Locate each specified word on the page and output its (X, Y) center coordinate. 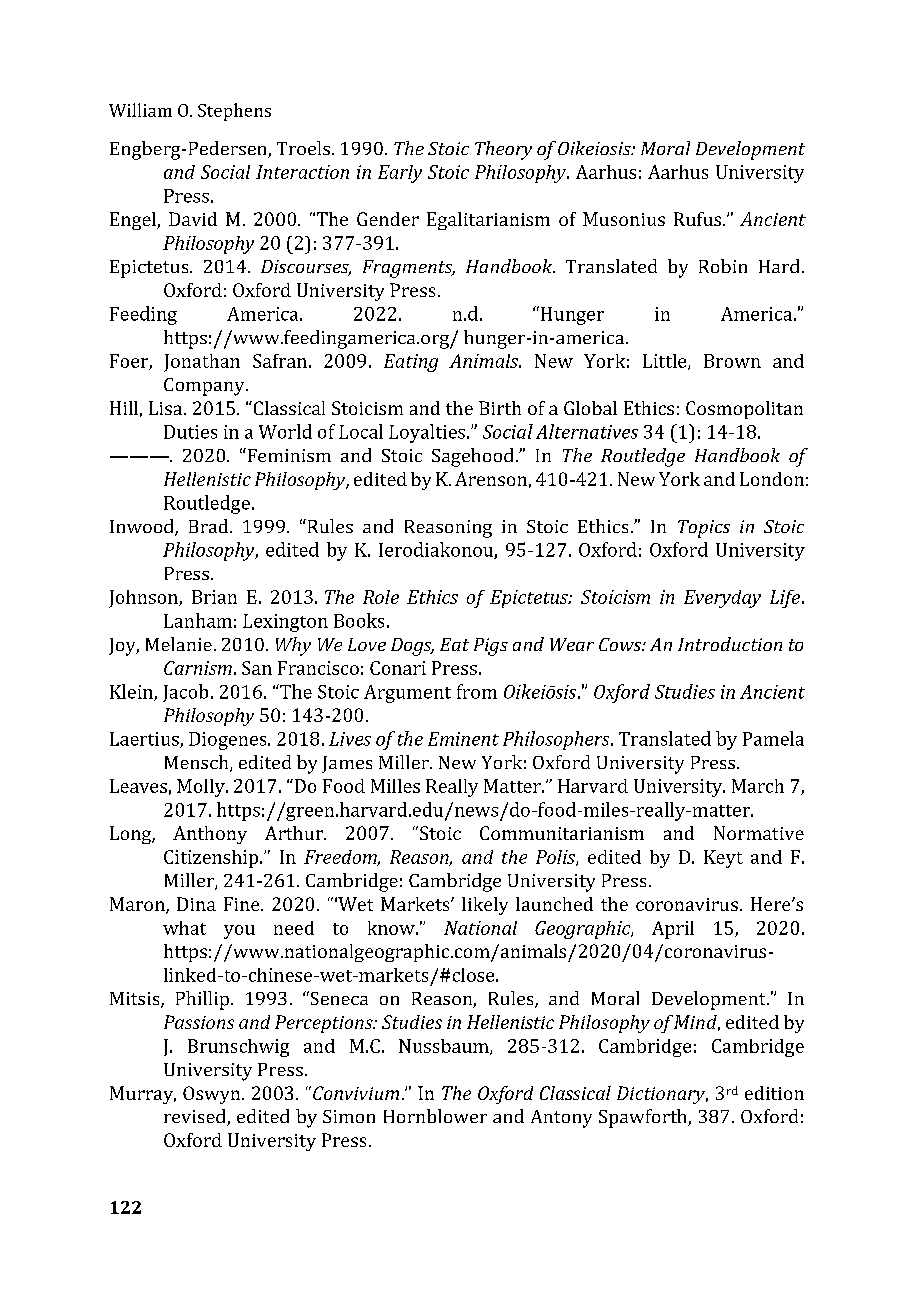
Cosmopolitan (744, 410)
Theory (503, 150)
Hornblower (435, 1116)
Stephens (234, 112)
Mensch (198, 763)
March (758, 786)
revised (196, 1117)
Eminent (463, 739)
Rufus (699, 219)
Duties (190, 432)
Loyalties (428, 433)
